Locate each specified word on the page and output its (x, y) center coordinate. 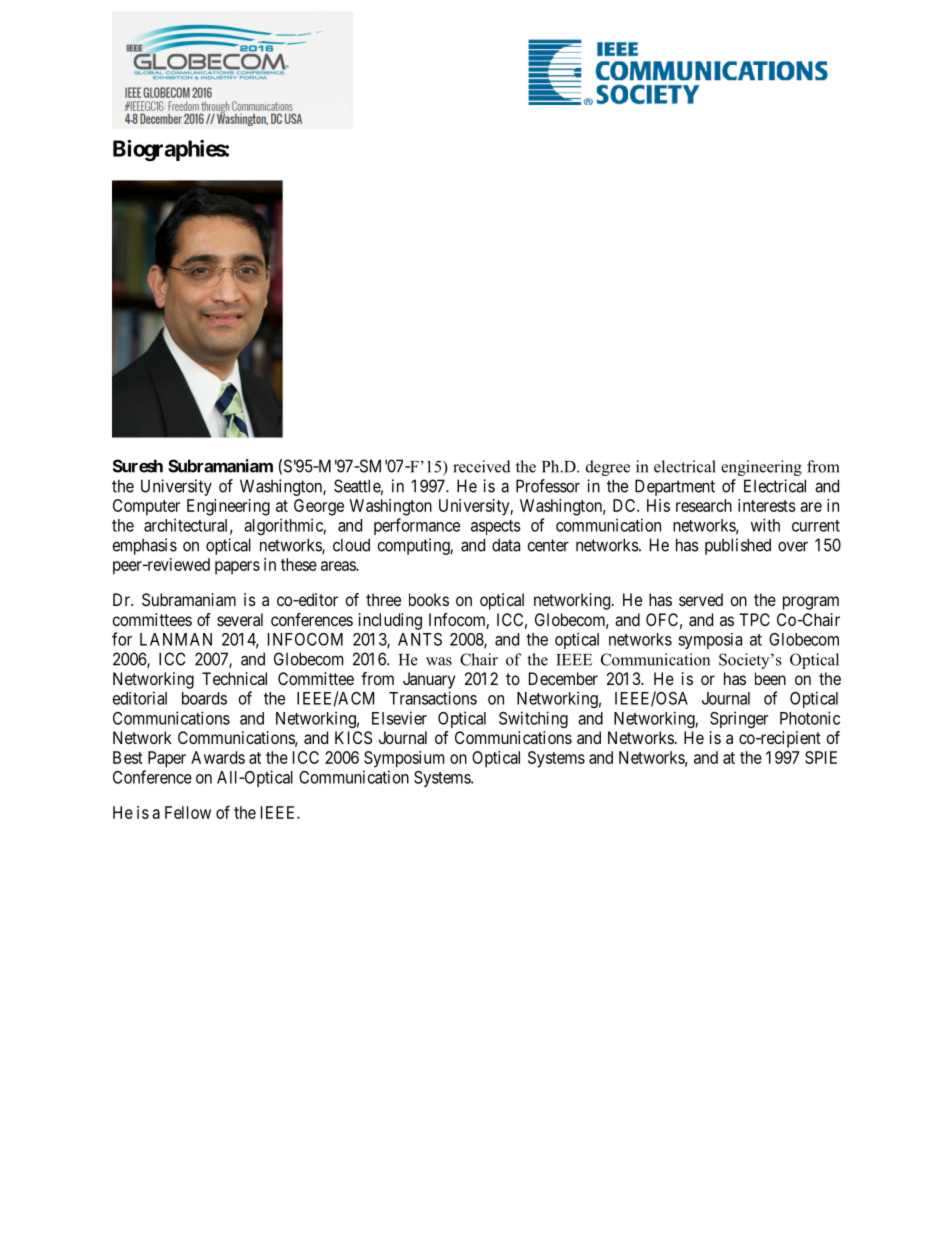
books (429, 599)
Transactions (433, 698)
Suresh (138, 466)
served (701, 599)
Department (675, 487)
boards (204, 698)
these (299, 564)
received (482, 466)
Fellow (188, 812)
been (770, 678)
